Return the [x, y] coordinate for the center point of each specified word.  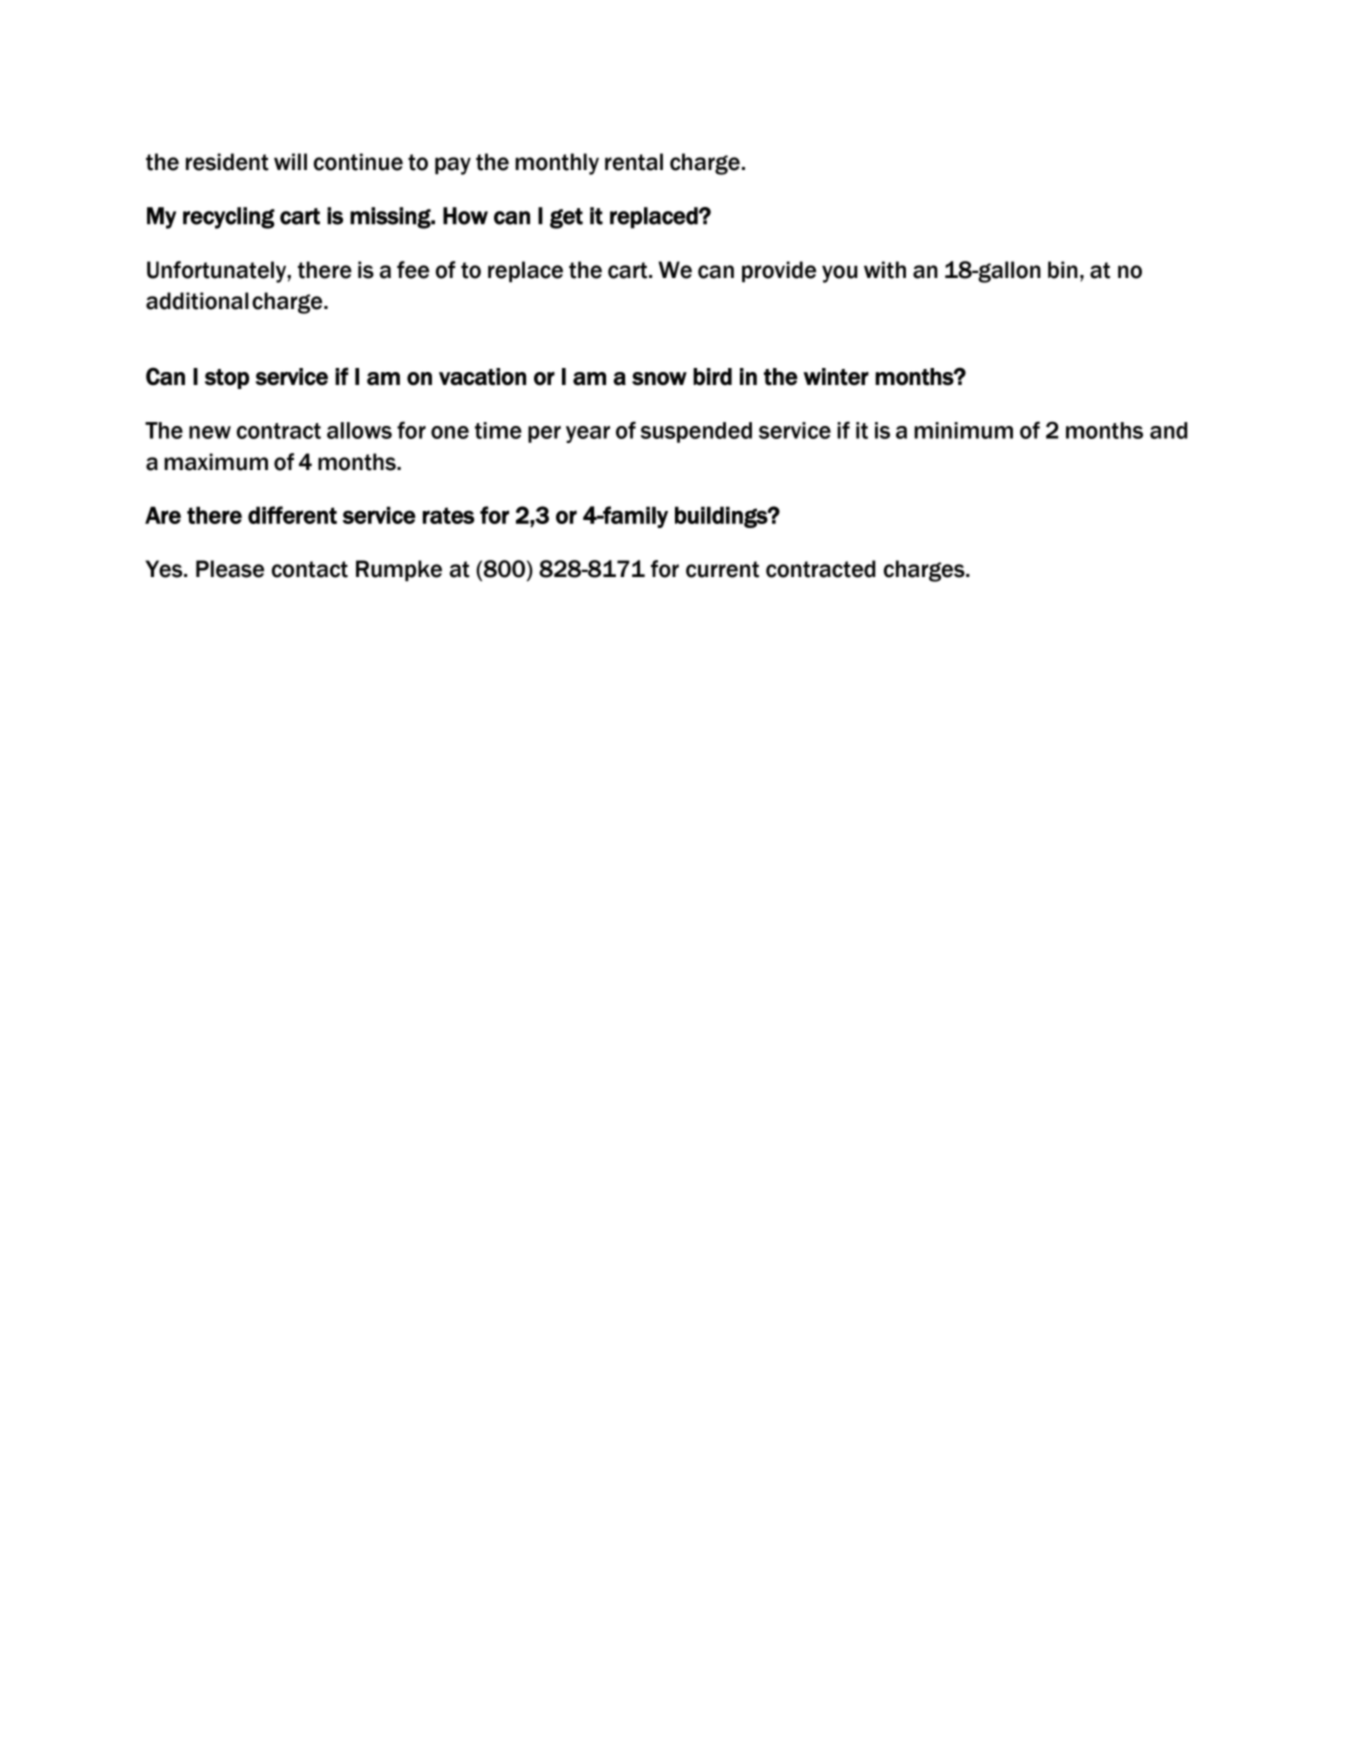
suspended [696, 432]
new [210, 432]
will [290, 161]
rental [634, 162]
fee [413, 270]
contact [310, 569]
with [885, 270]
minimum [963, 430]
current [722, 569]
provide [779, 272]
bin [1063, 270]
